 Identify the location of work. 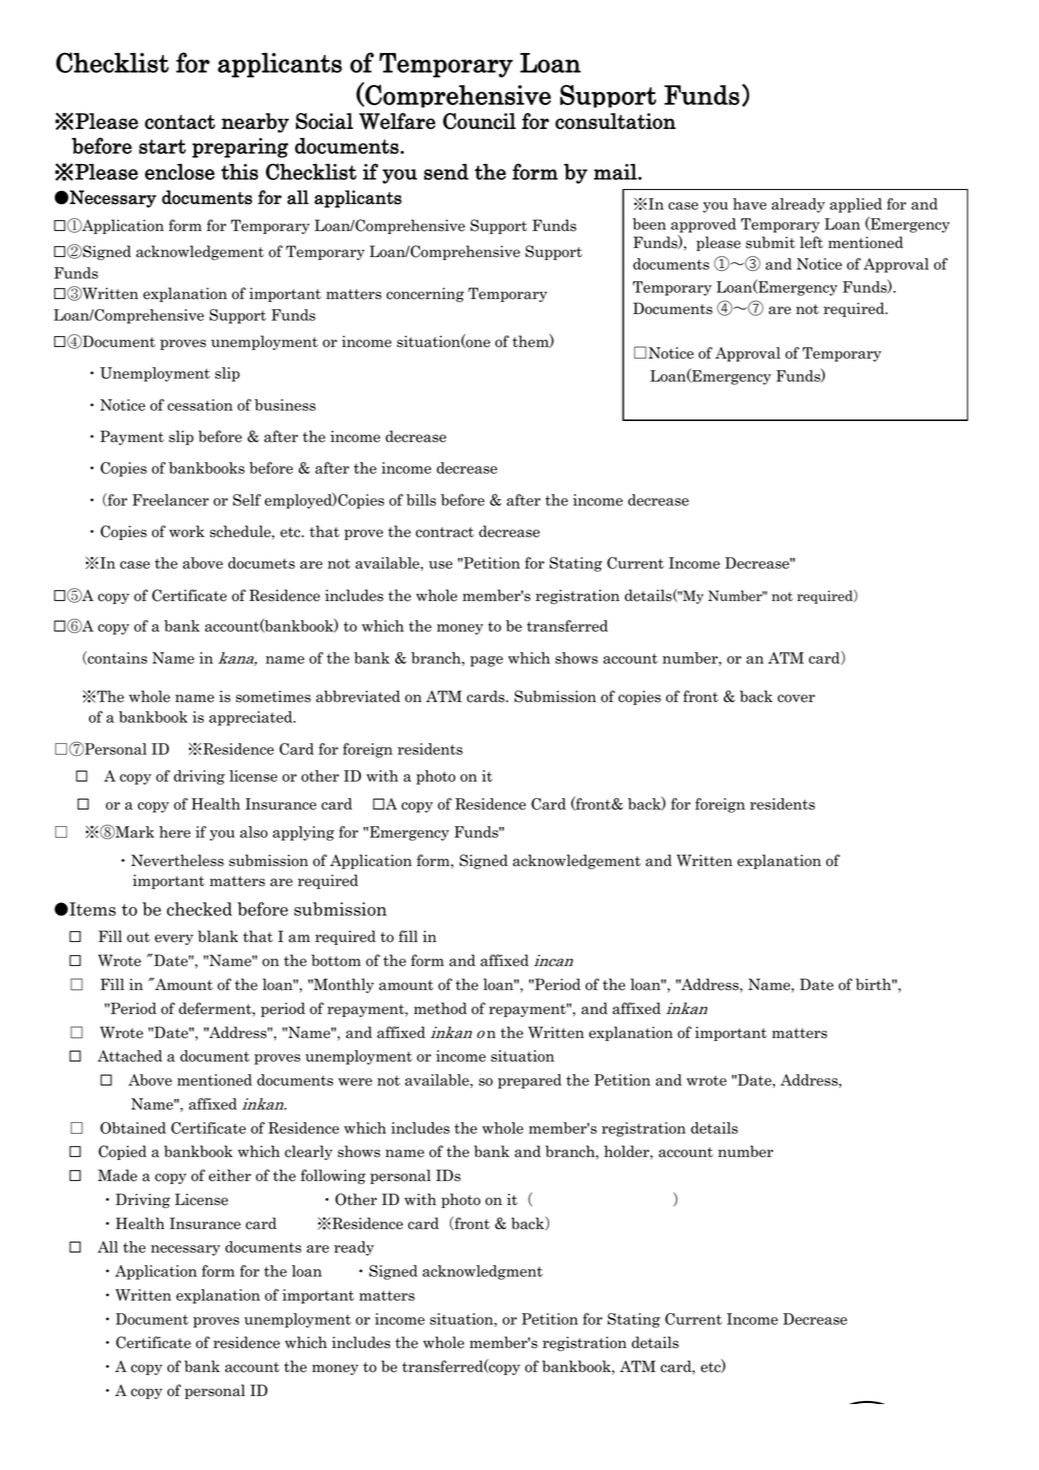
(187, 531).
